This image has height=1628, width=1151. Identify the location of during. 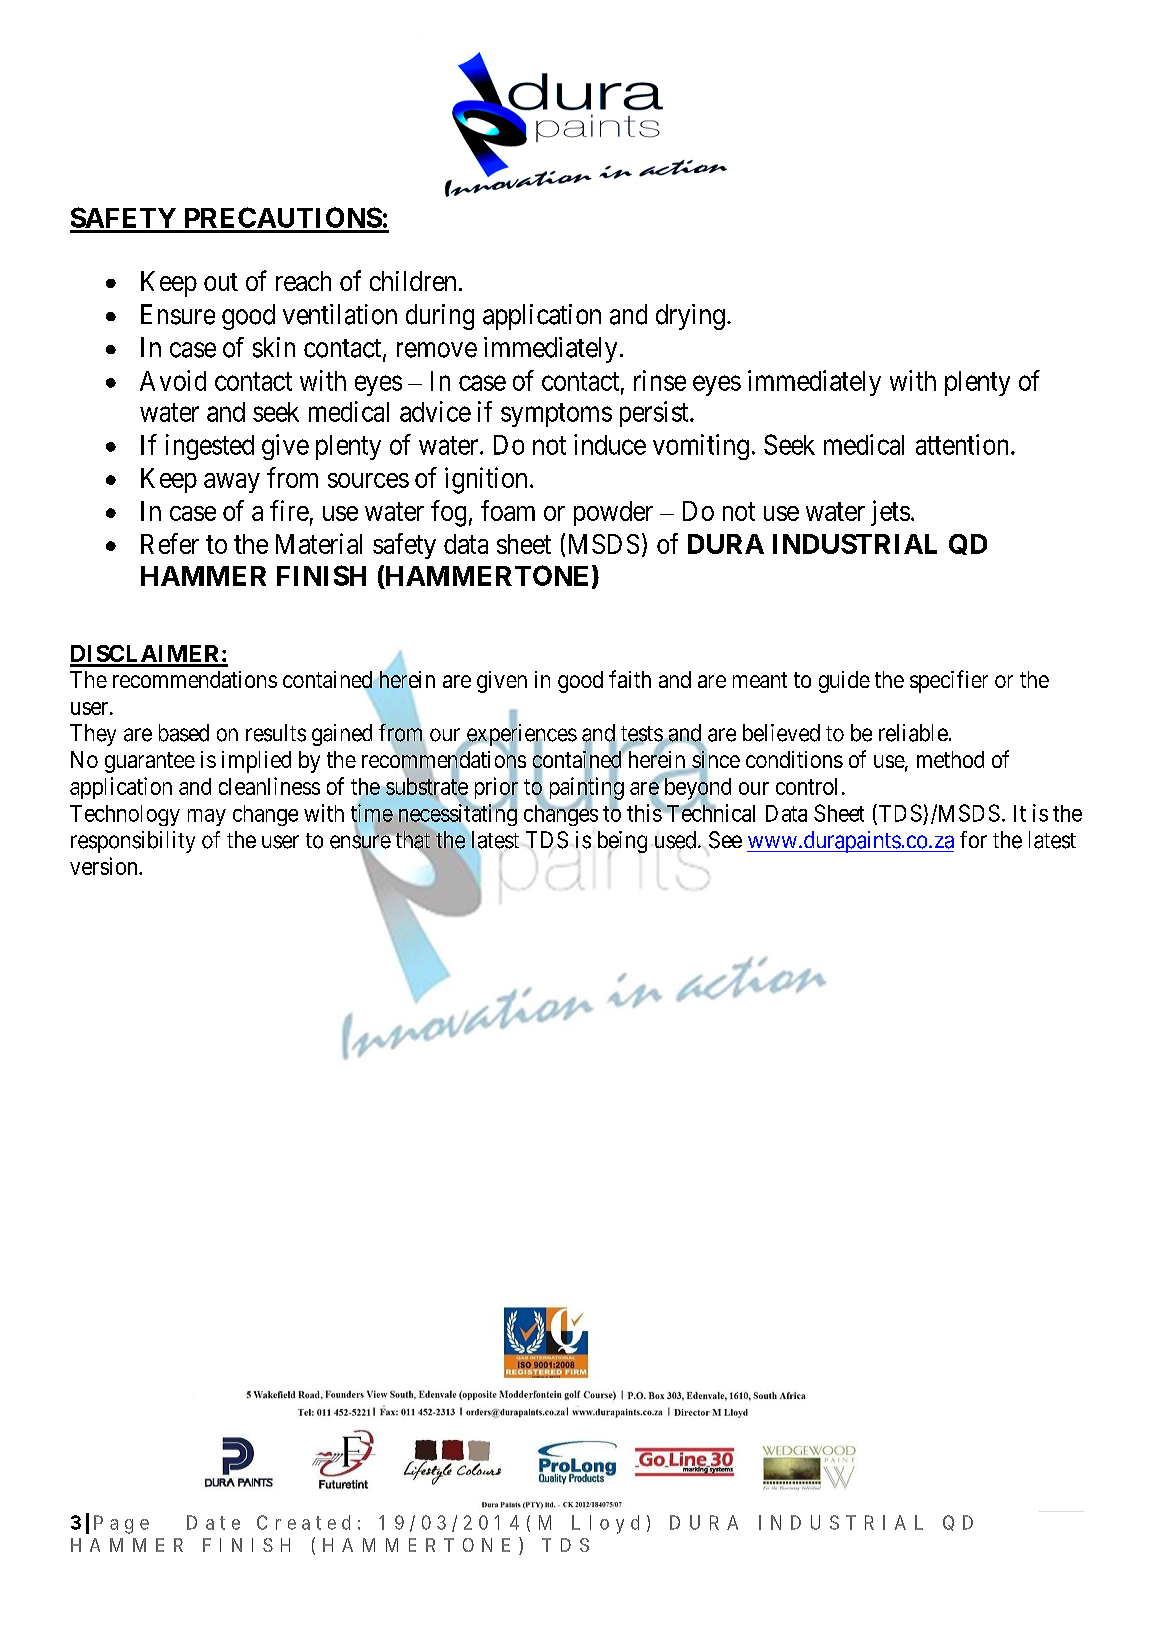
(440, 317).
